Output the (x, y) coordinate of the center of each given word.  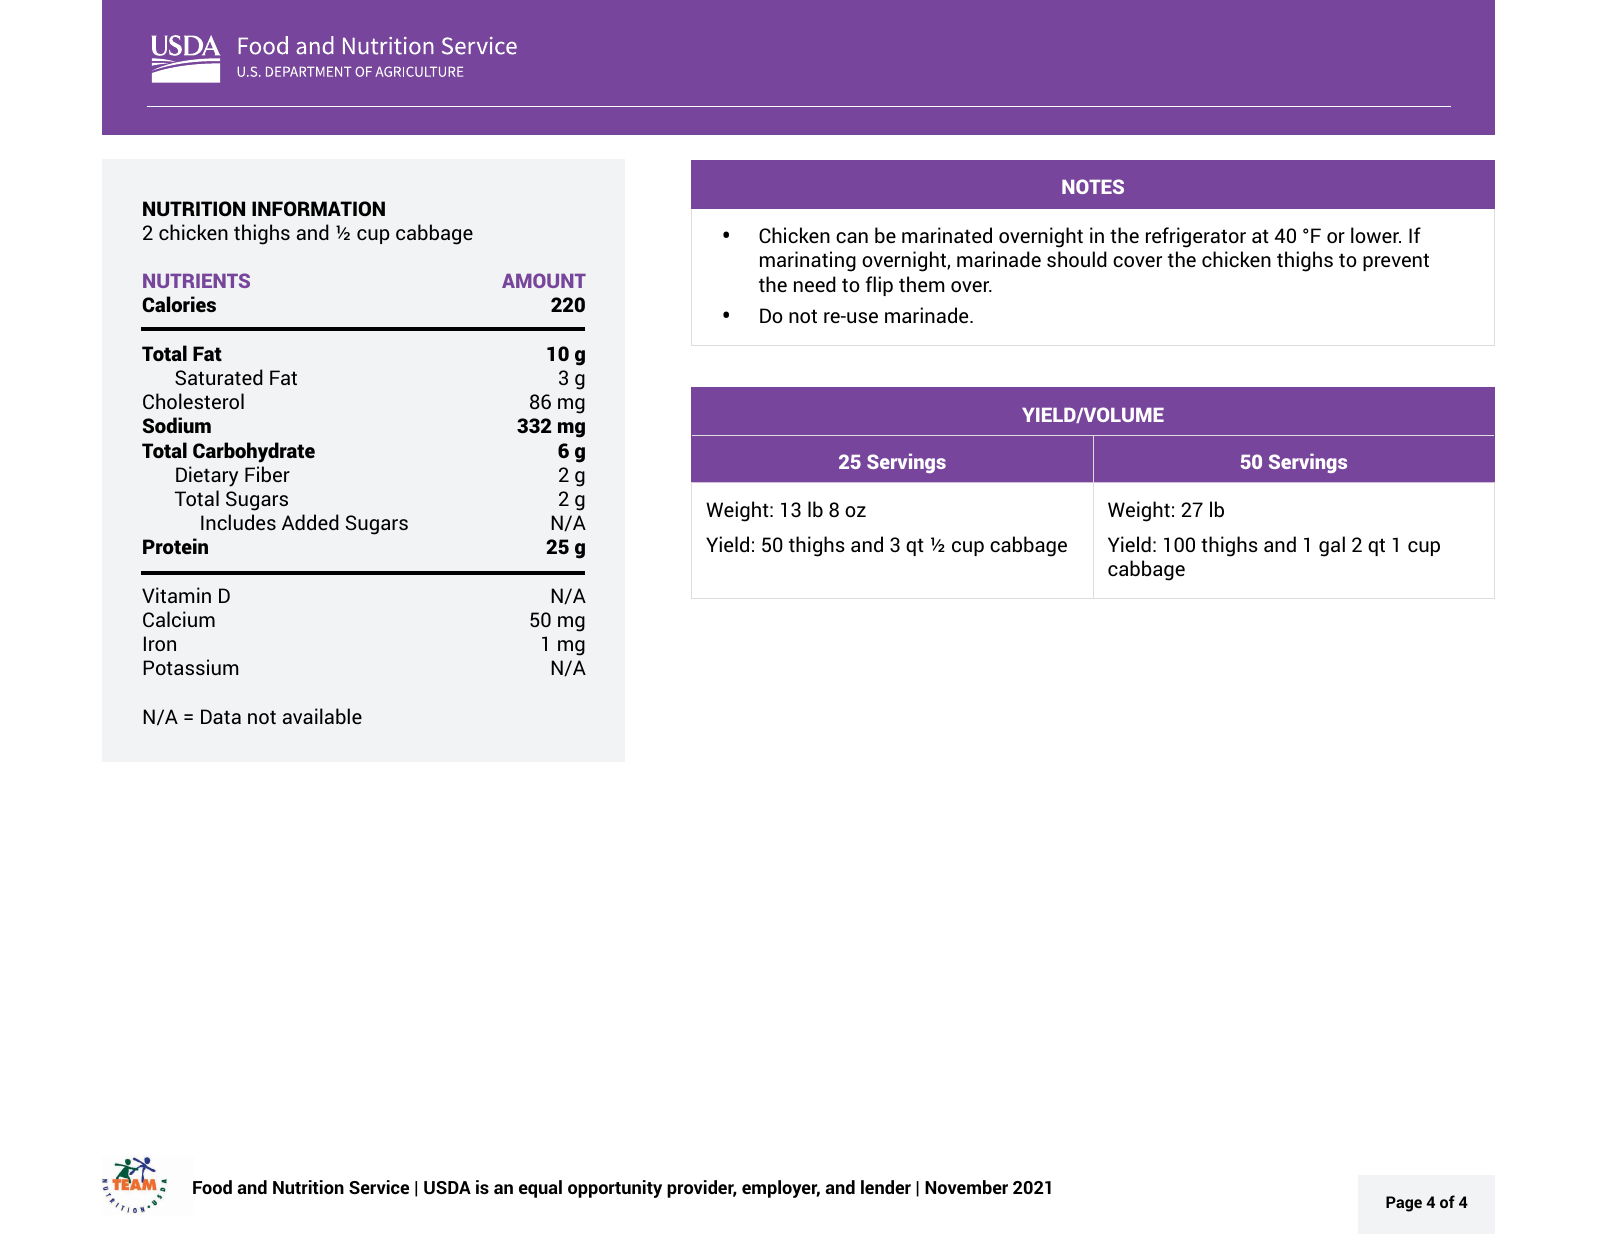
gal (1332, 546)
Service (379, 1187)
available (322, 716)
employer (781, 1189)
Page (1404, 1204)
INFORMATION (318, 208)
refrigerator (1196, 237)
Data (221, 716)
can (852, 237)
